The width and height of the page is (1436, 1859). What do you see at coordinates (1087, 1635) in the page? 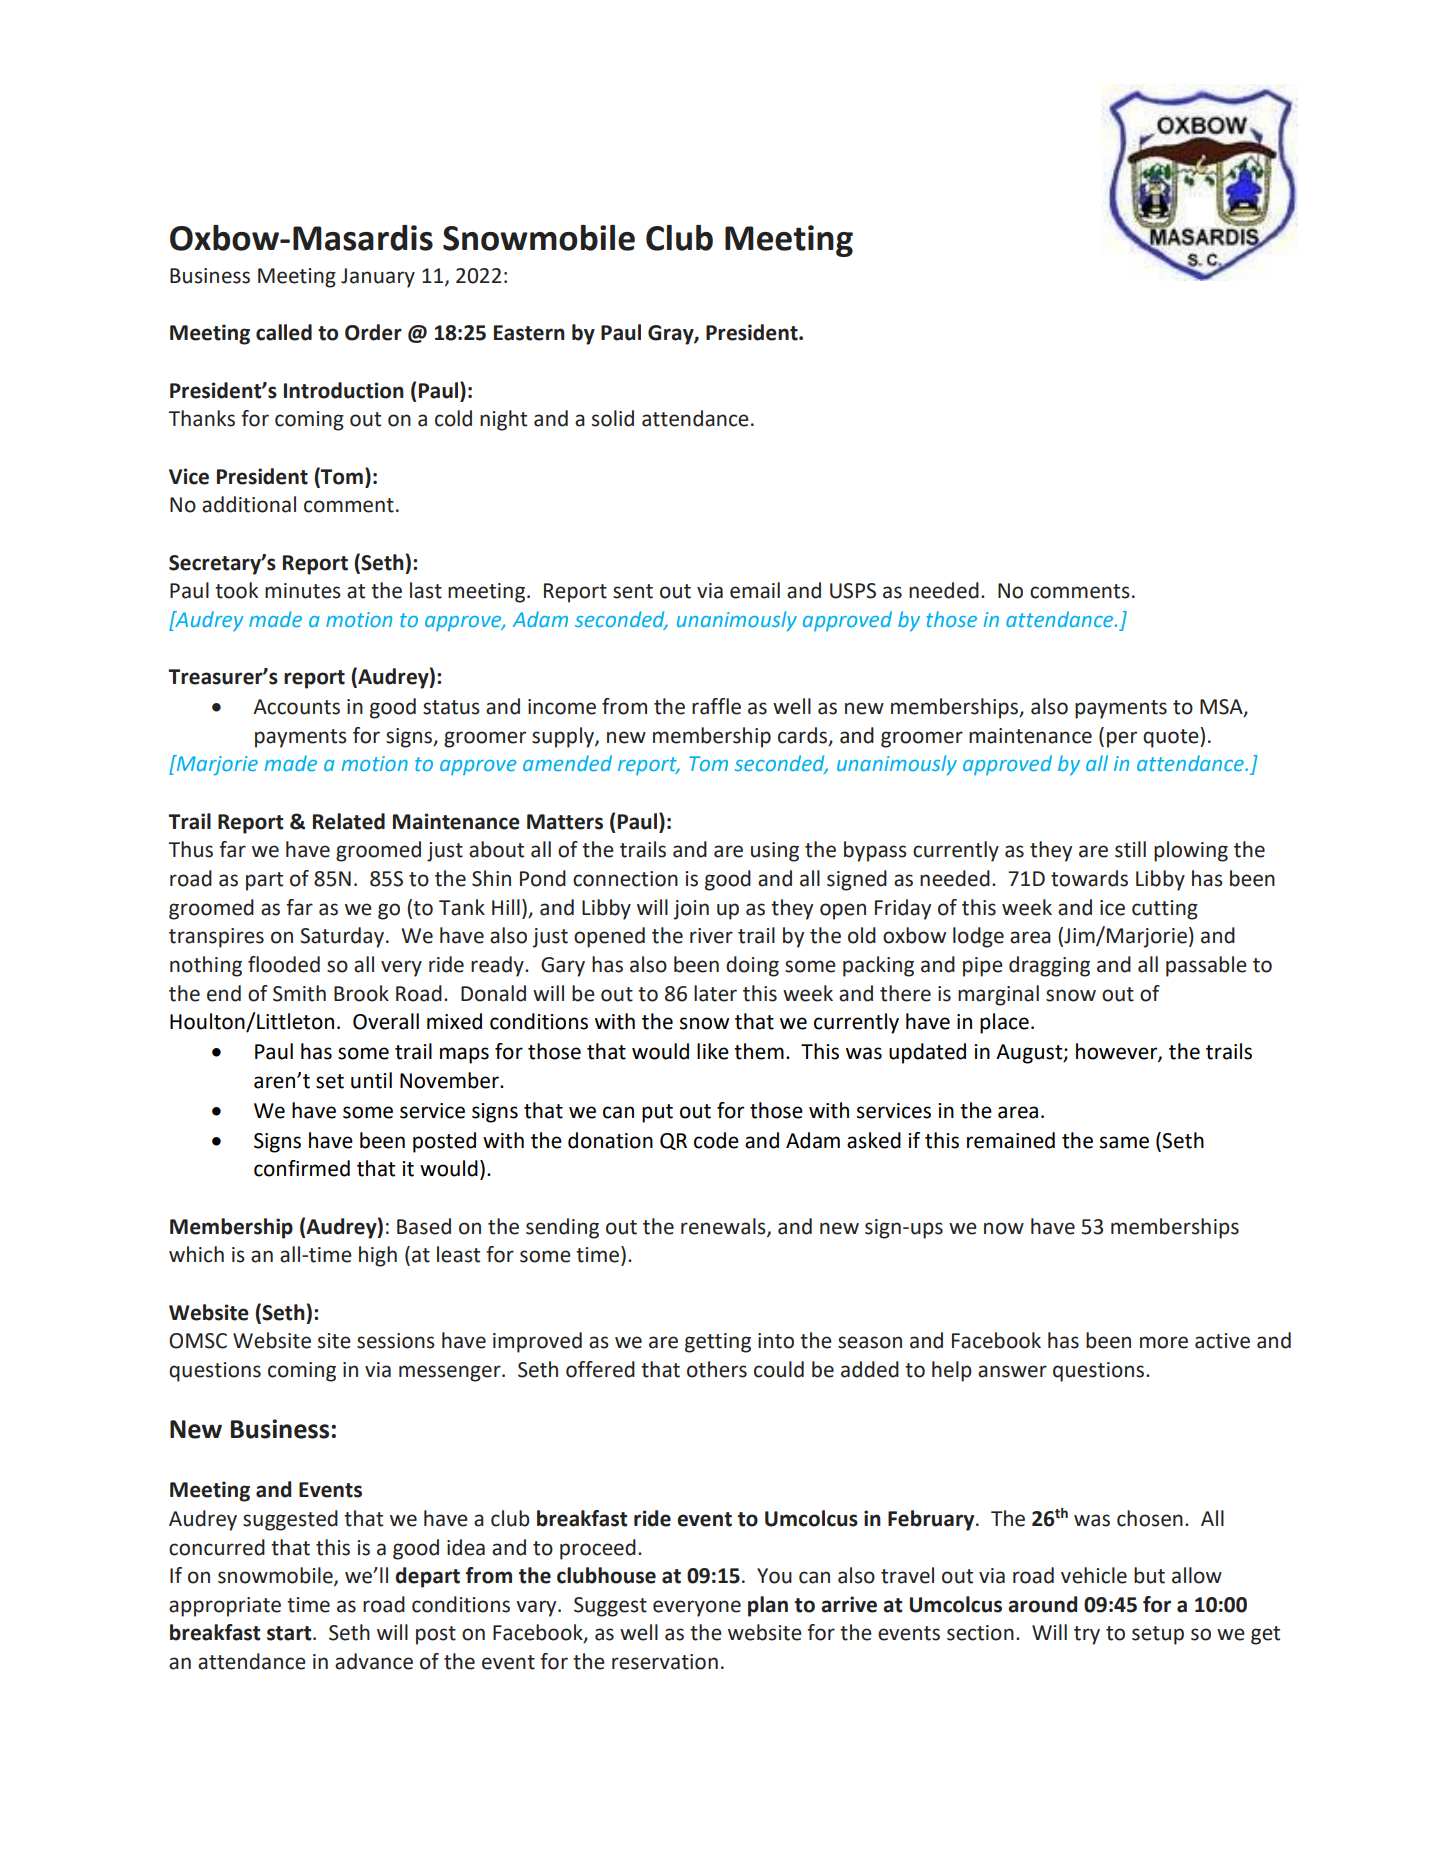
I see `try` at bounding box center [1087, 1635].
